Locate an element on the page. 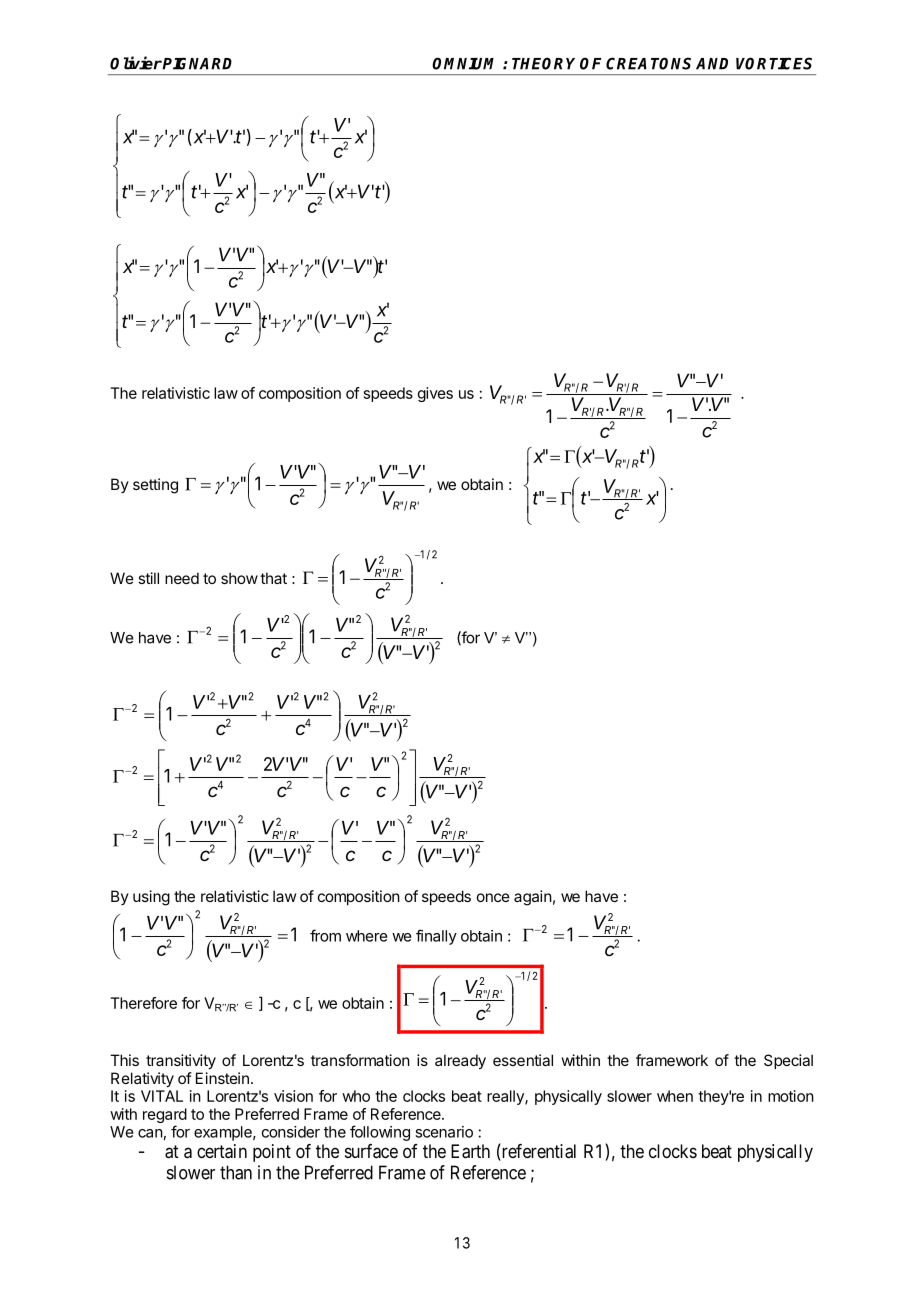  certain is located at coordinates (222, 1151).
